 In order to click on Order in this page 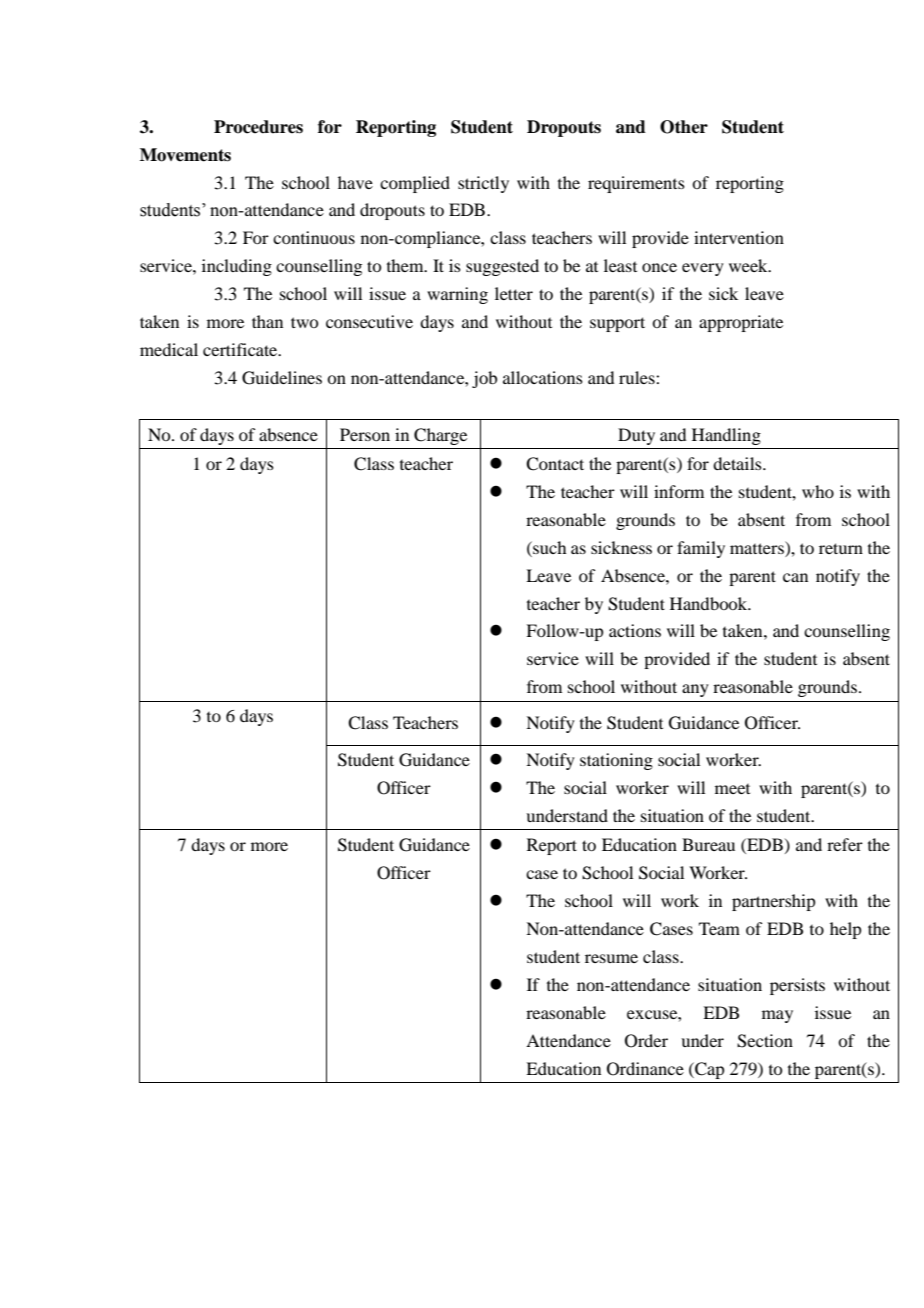, I will do `click(646, 1041)`.
